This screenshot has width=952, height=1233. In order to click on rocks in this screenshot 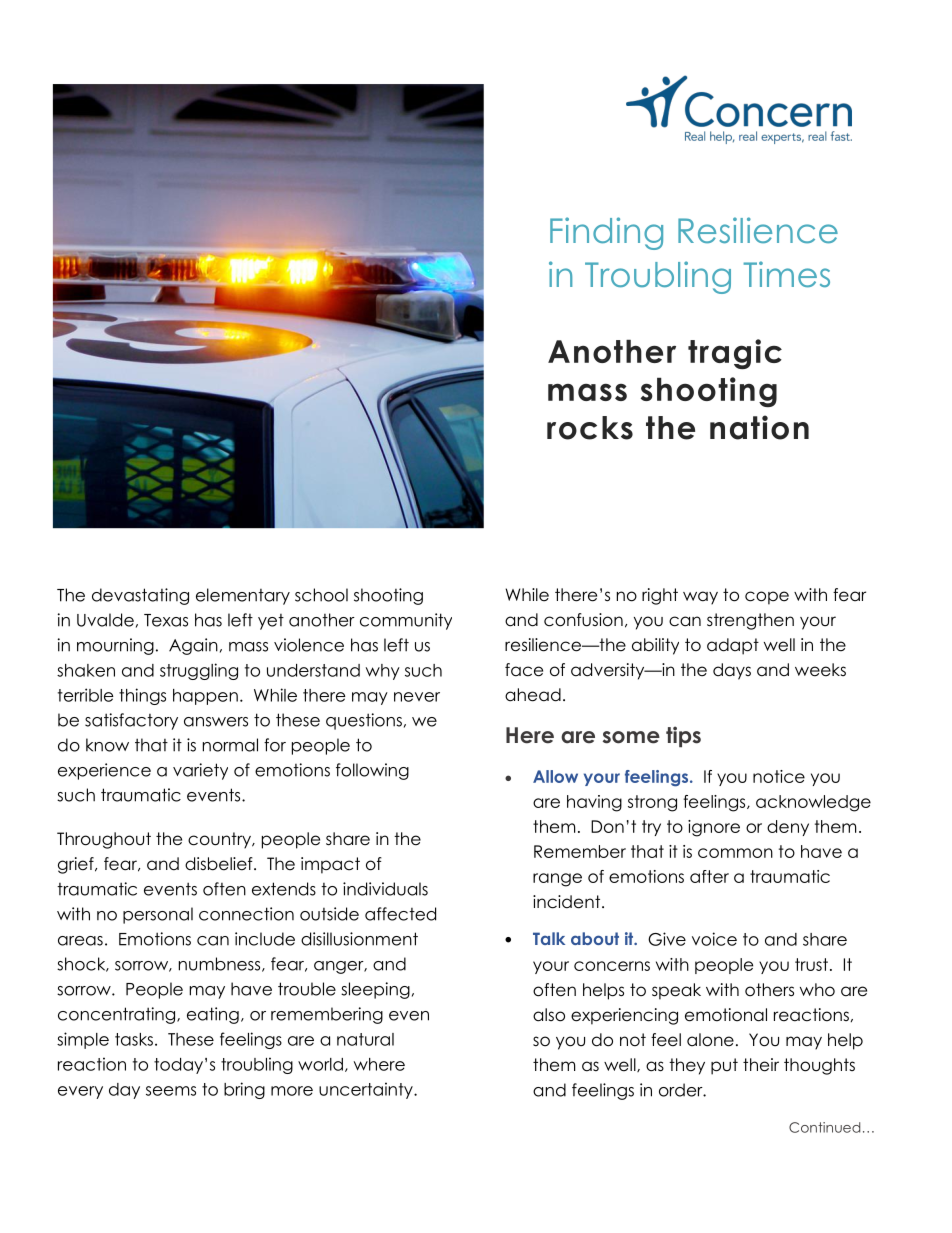, I will do `click(590, 428)`.
